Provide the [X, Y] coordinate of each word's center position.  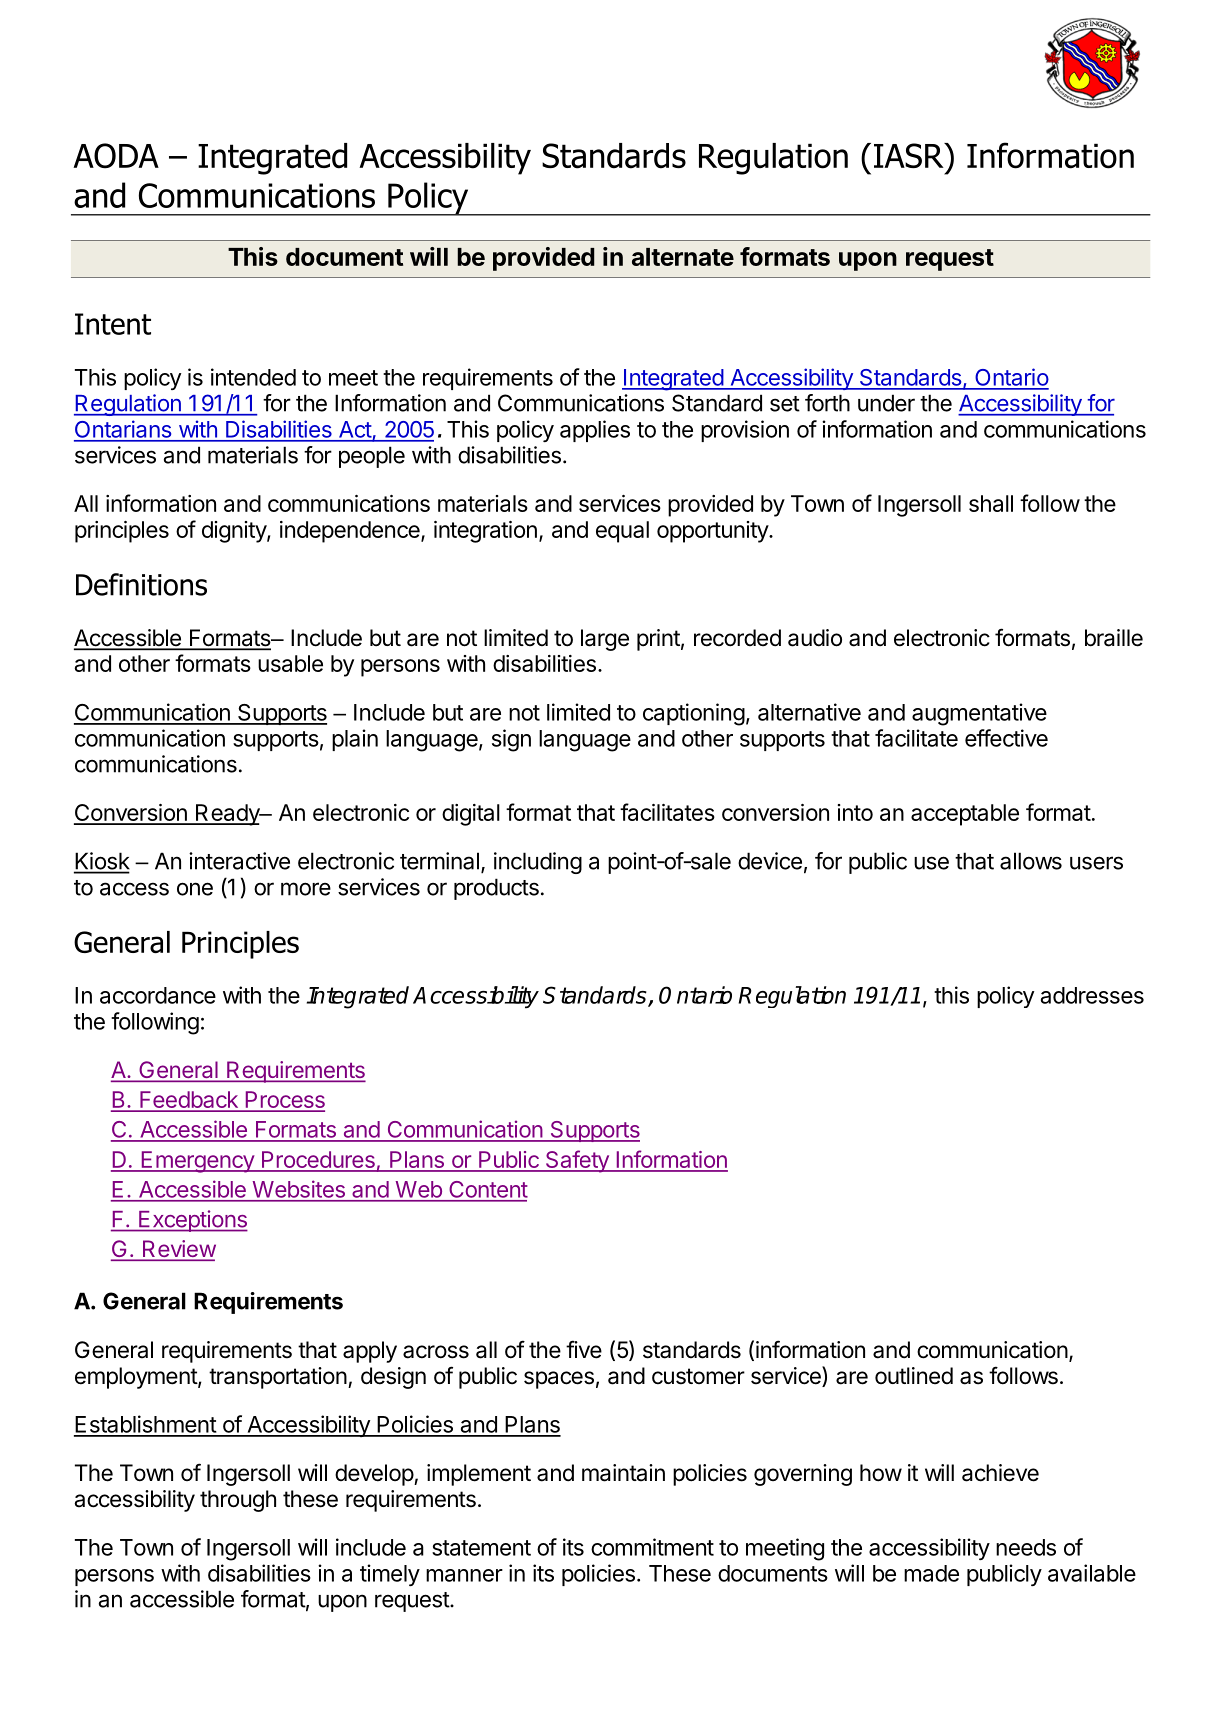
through [238, 1501]
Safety [577, 1161]
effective [1006, 738]
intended [253, 377]
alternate [683, 257]
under [886, 403]
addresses [1092, 995]
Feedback [189, 1101]
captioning [694, 714]
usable [290, 663]
